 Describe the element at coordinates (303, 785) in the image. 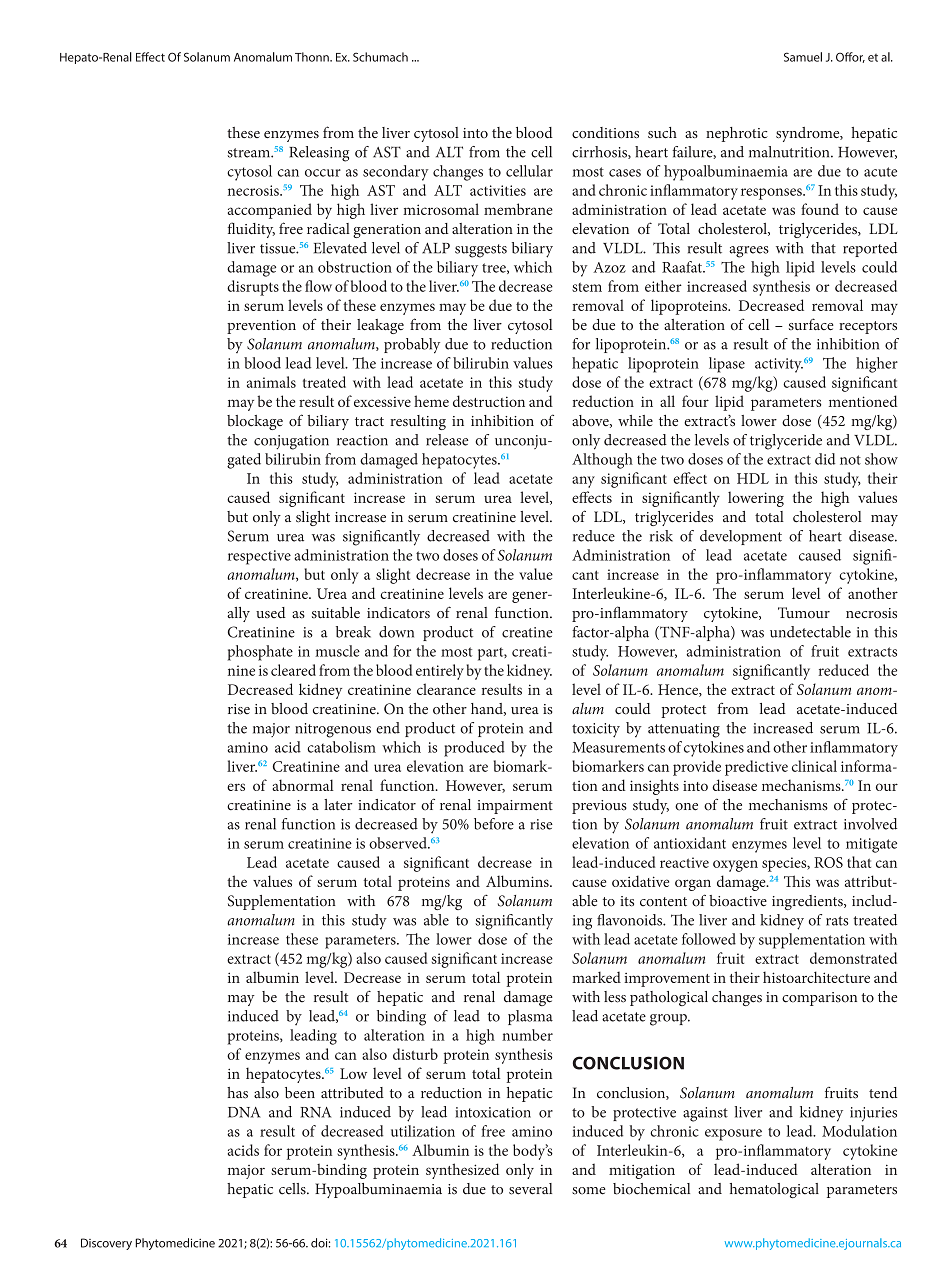

I see `abnormal` at that location.
